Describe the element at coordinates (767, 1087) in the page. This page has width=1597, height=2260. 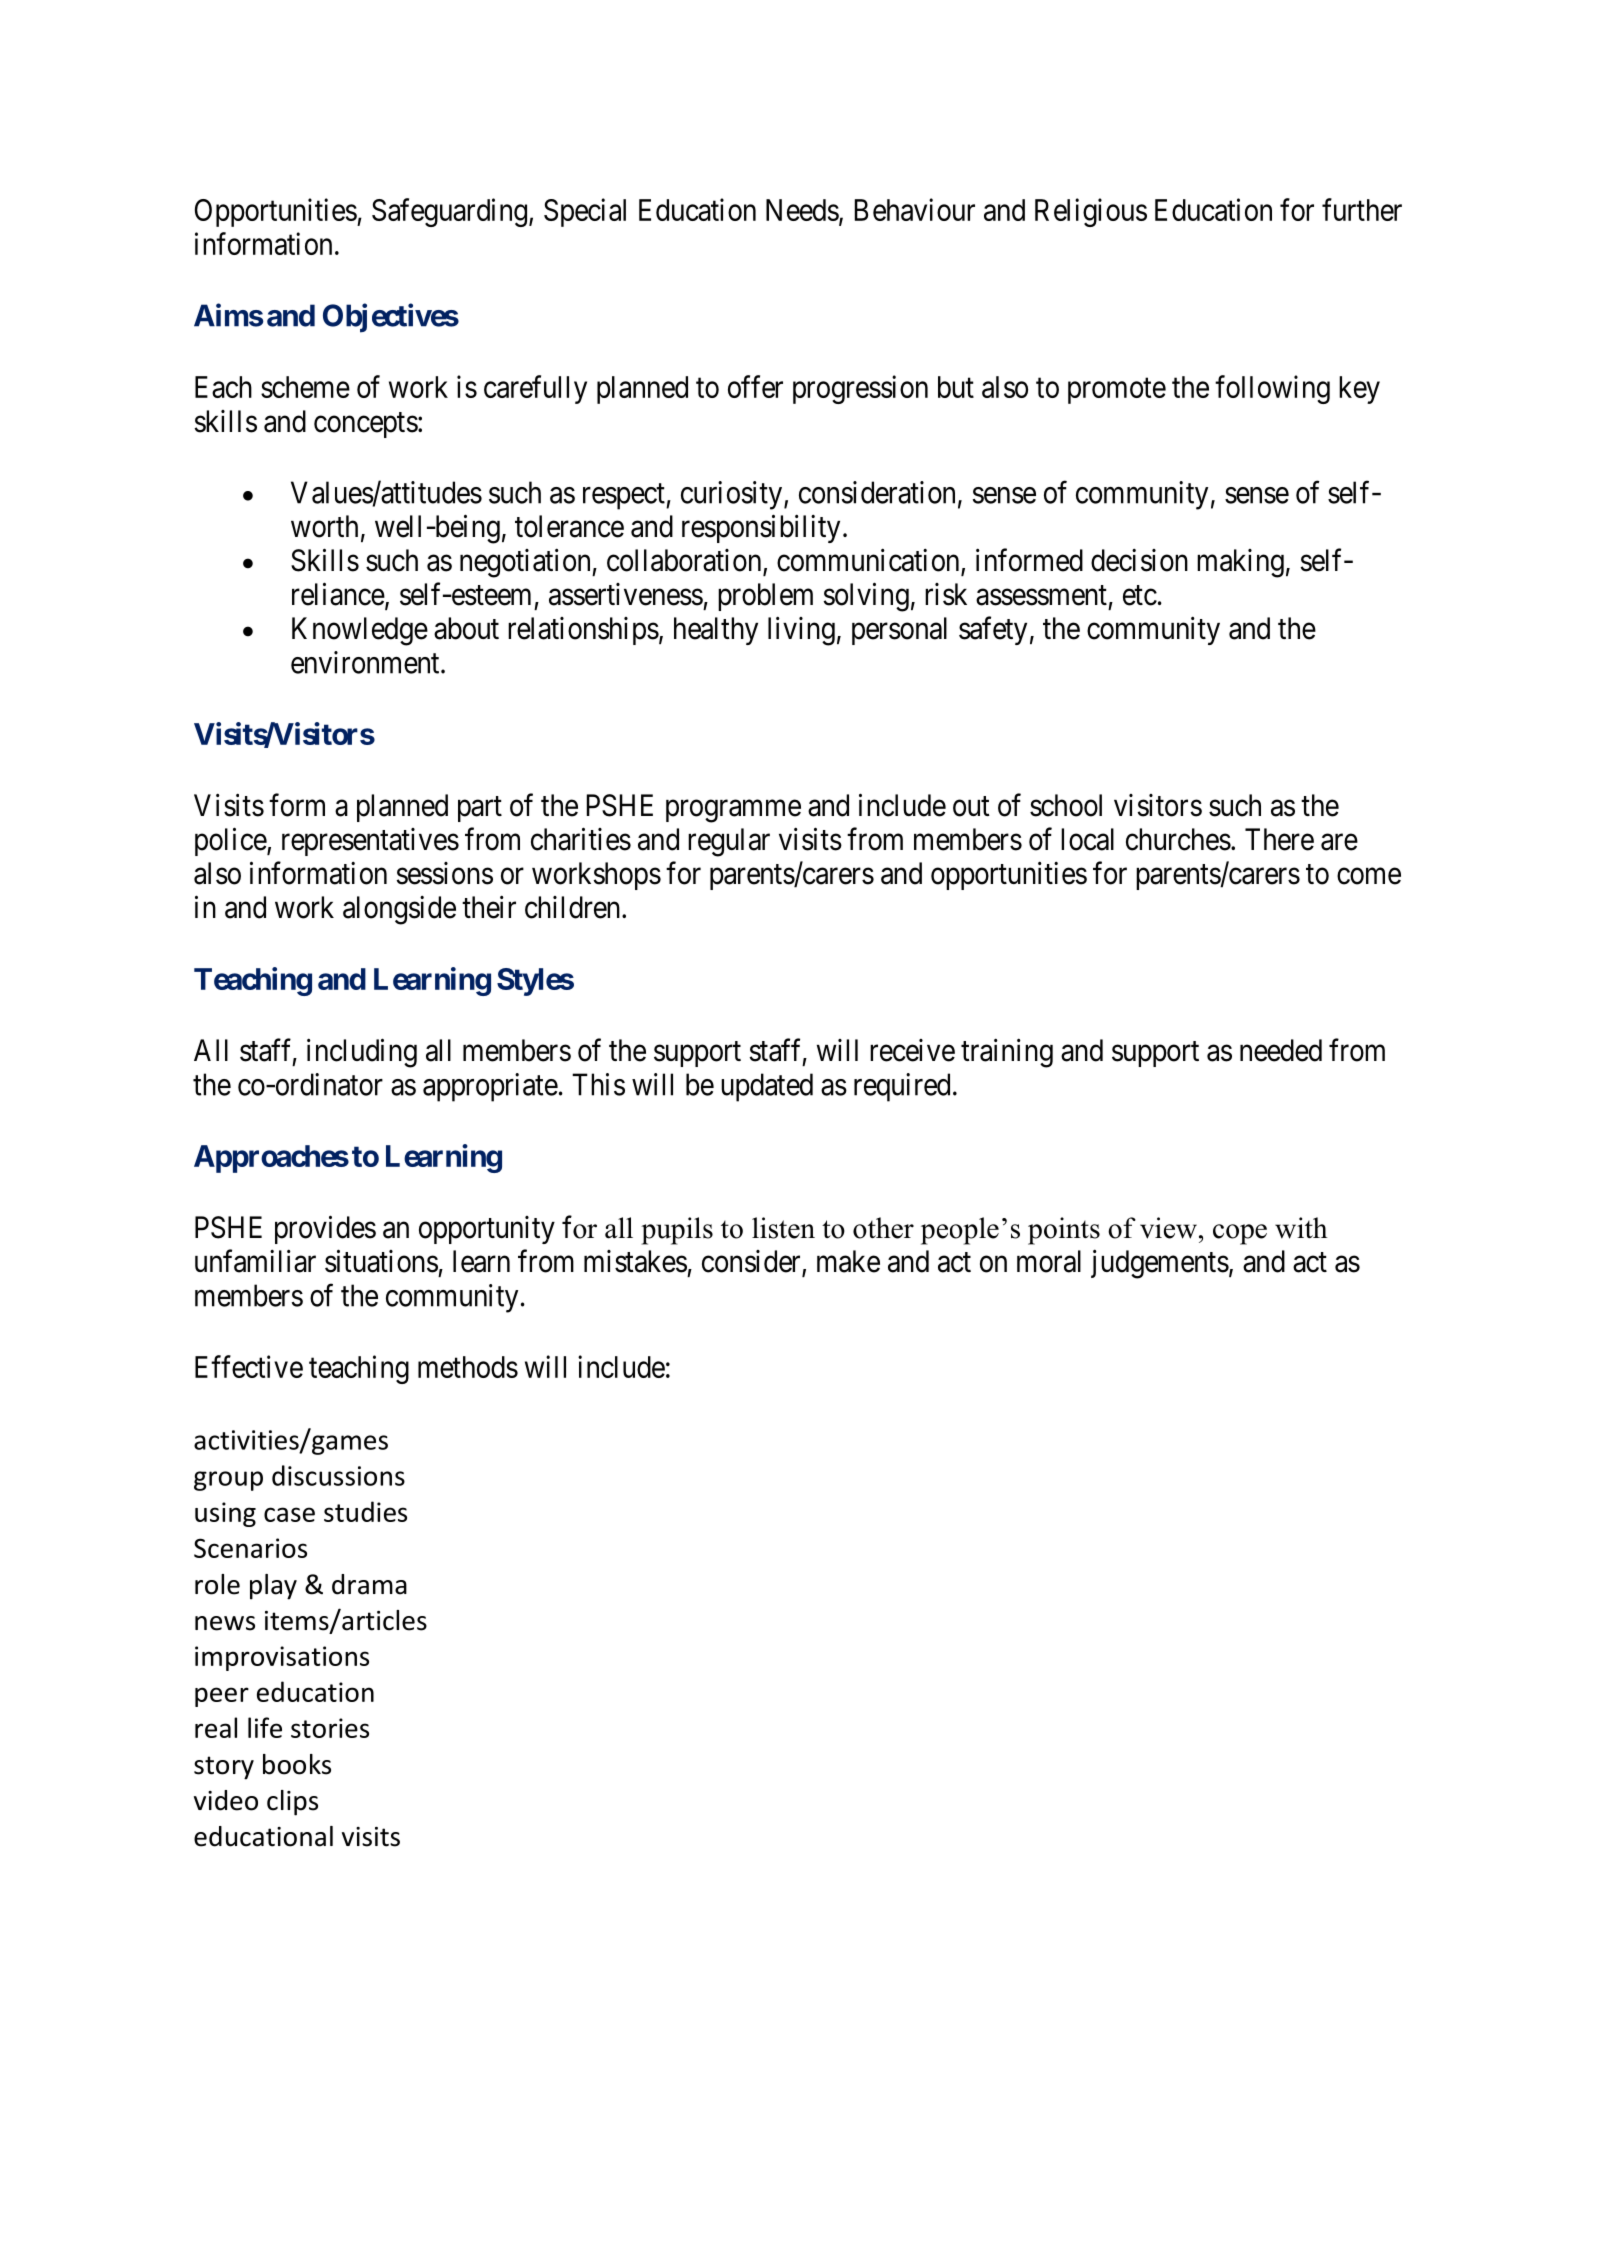
I see `updated` at that location.
